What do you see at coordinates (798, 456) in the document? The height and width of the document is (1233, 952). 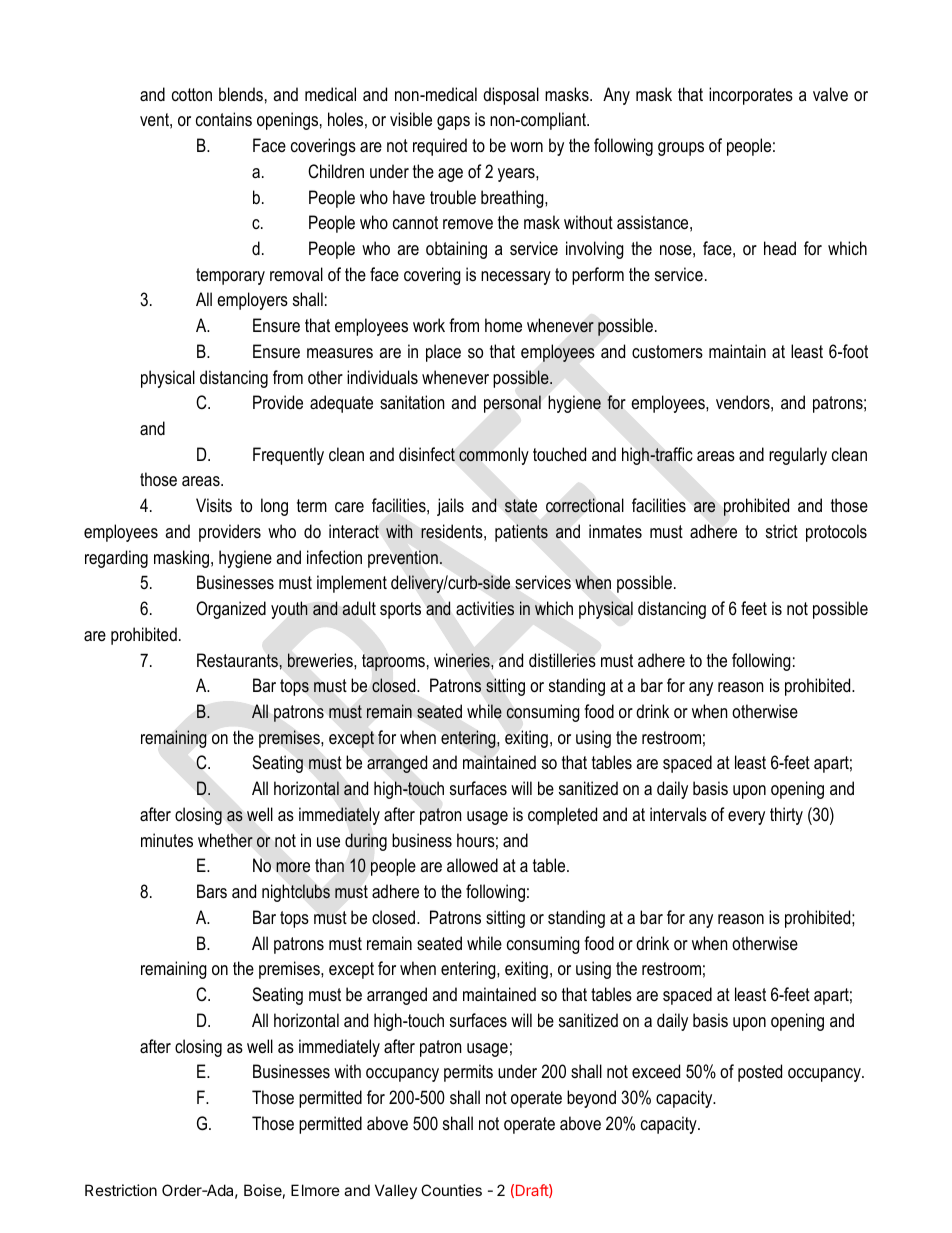 I see `regularly` at bounding box center [798, 456].
